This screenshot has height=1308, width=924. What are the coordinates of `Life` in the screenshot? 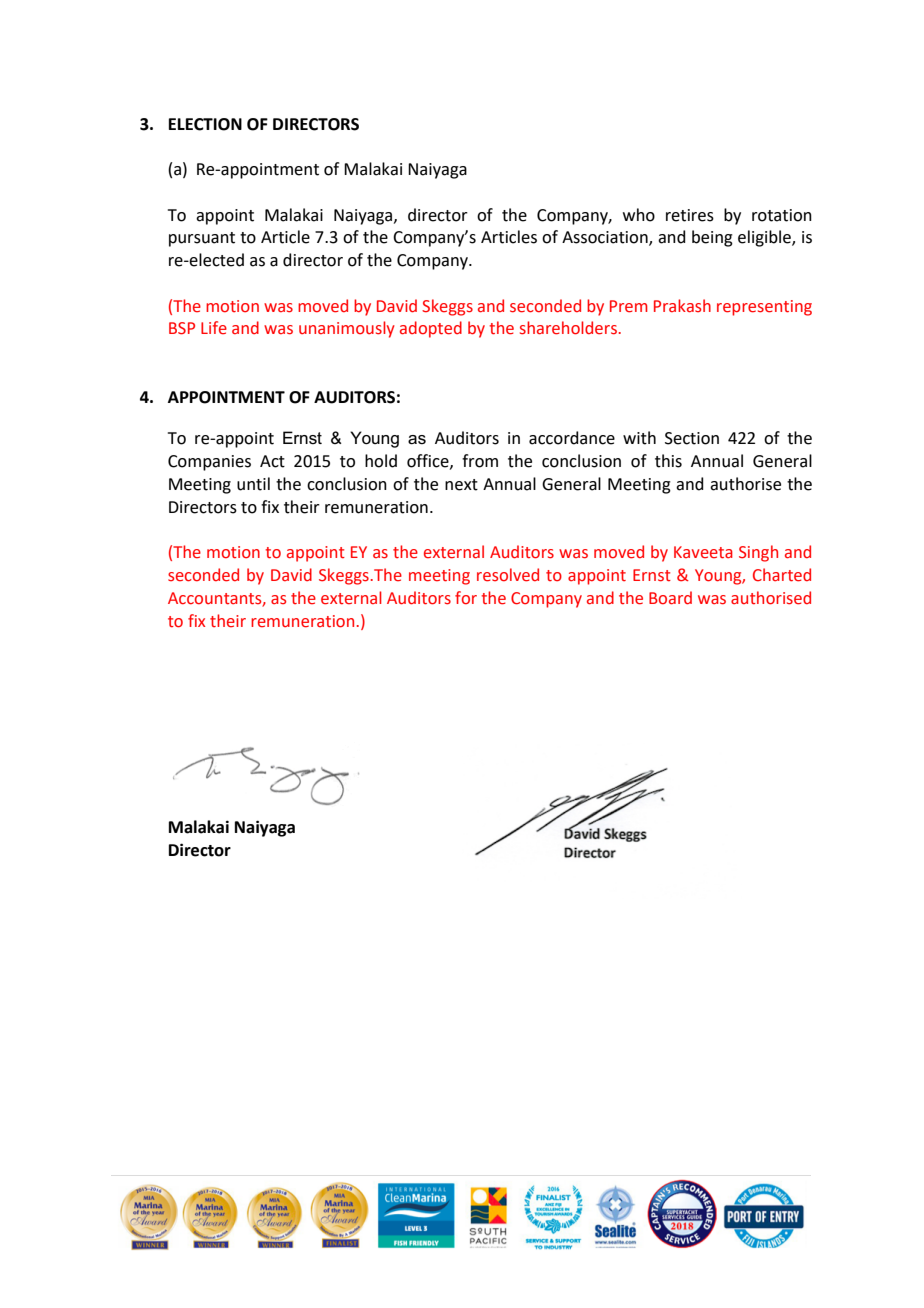 It's located at (214, 328).
